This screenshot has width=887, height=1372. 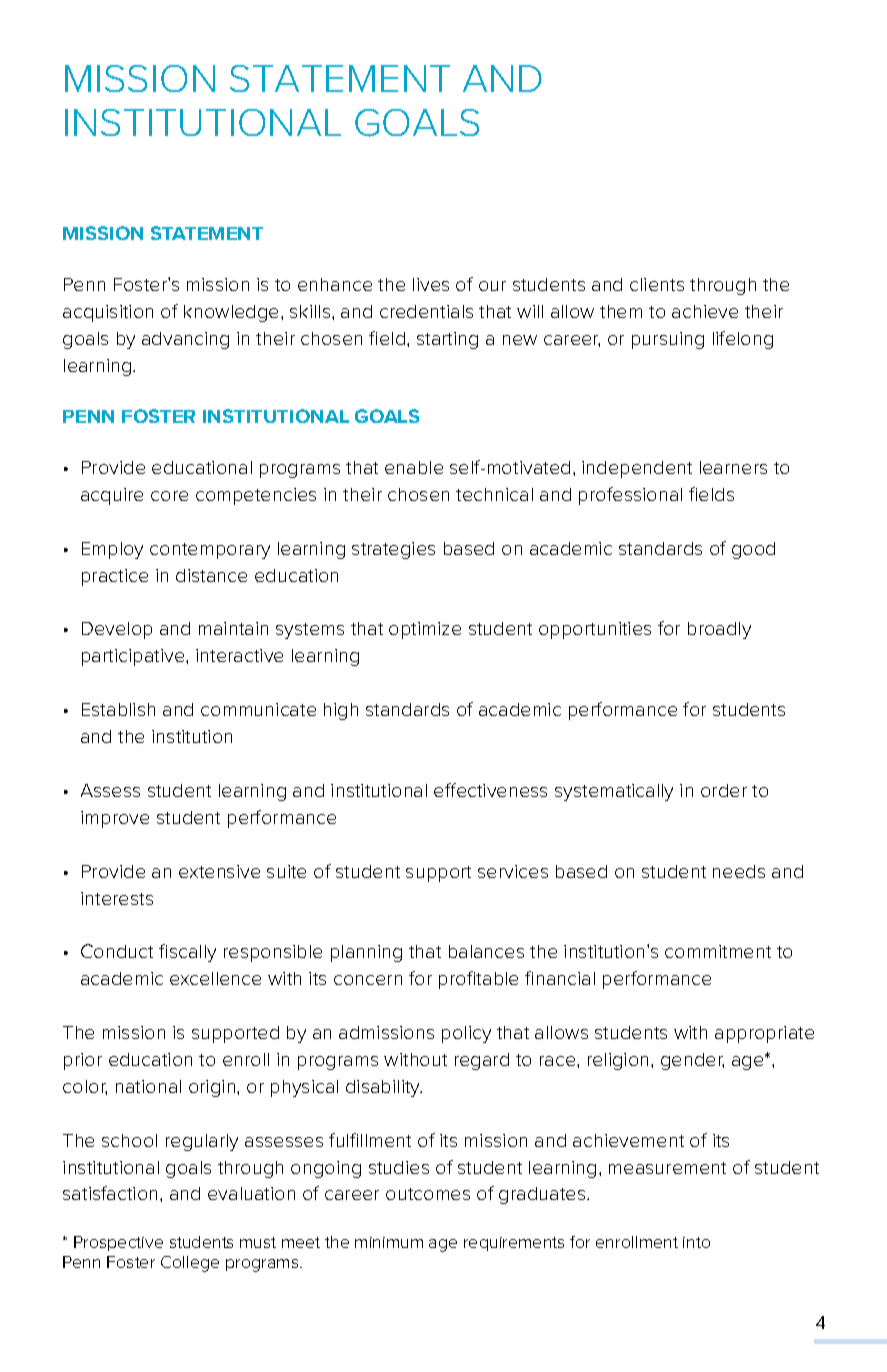 I want to click on advancing, so click(x=185, y=340).
